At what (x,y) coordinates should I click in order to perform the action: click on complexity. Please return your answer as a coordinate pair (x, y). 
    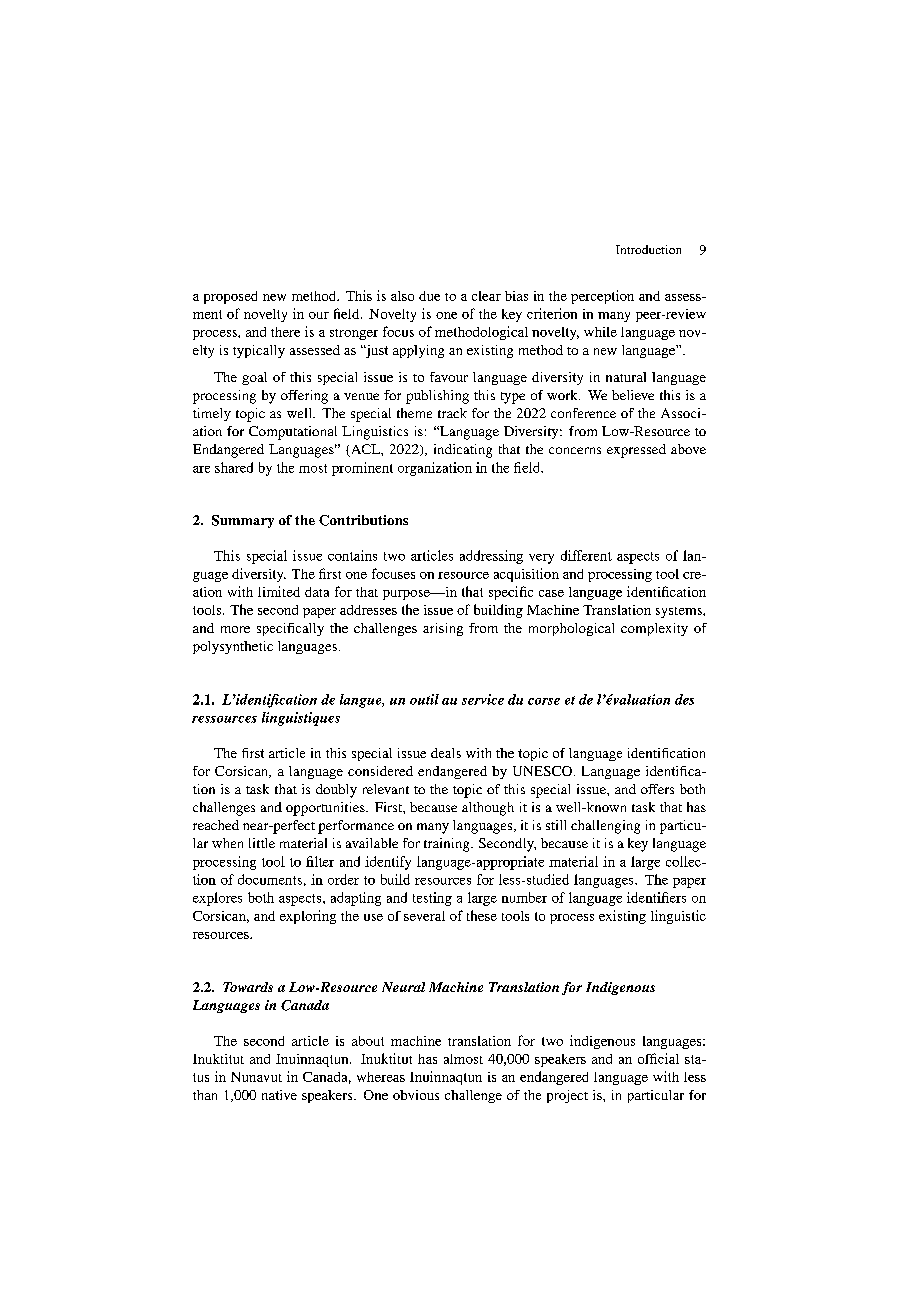
    Looking at the image, I should click on (654, 629).
